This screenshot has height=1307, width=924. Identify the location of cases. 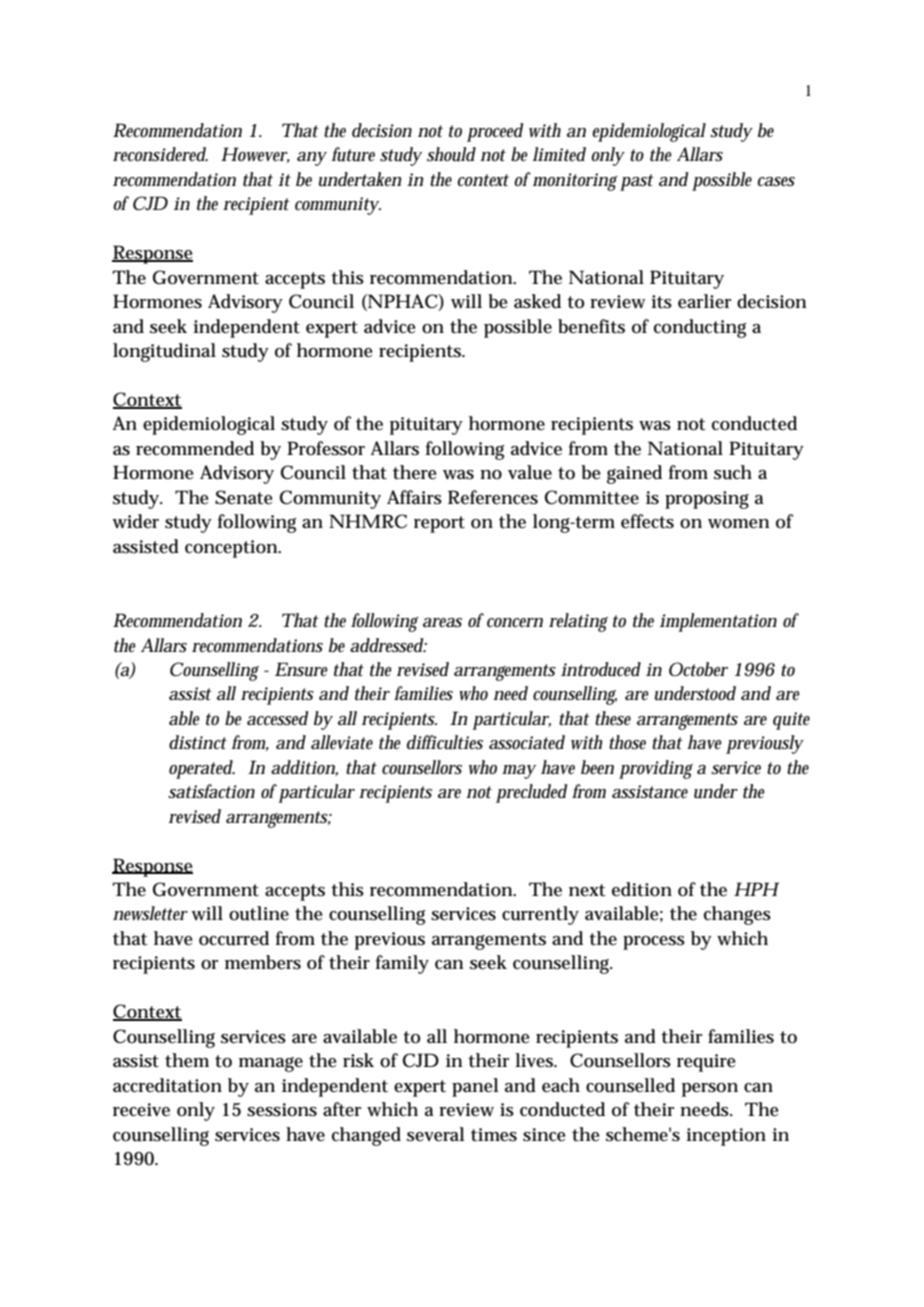
(776, 182).
